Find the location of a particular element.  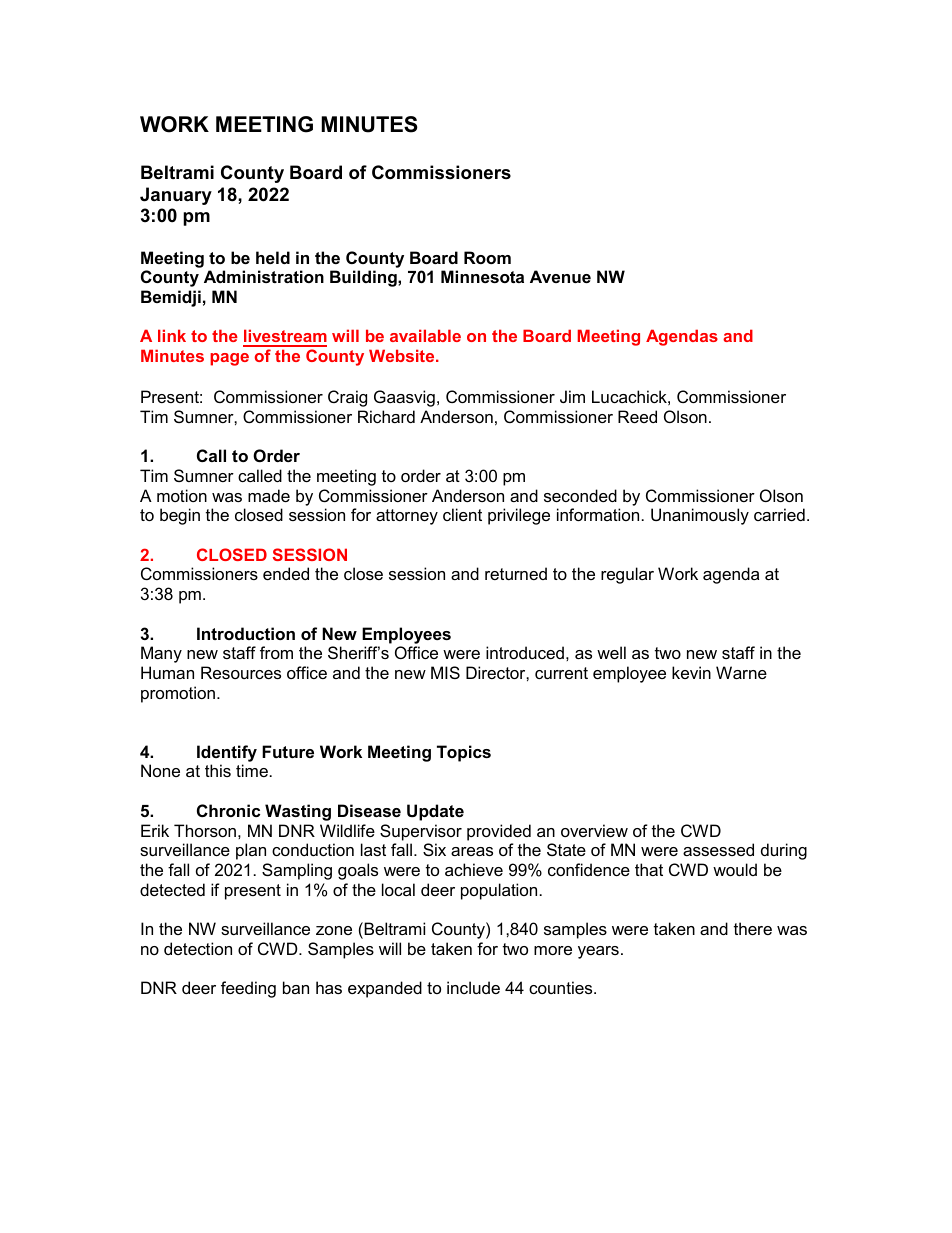

Room is located at coordinates (487, 257).
